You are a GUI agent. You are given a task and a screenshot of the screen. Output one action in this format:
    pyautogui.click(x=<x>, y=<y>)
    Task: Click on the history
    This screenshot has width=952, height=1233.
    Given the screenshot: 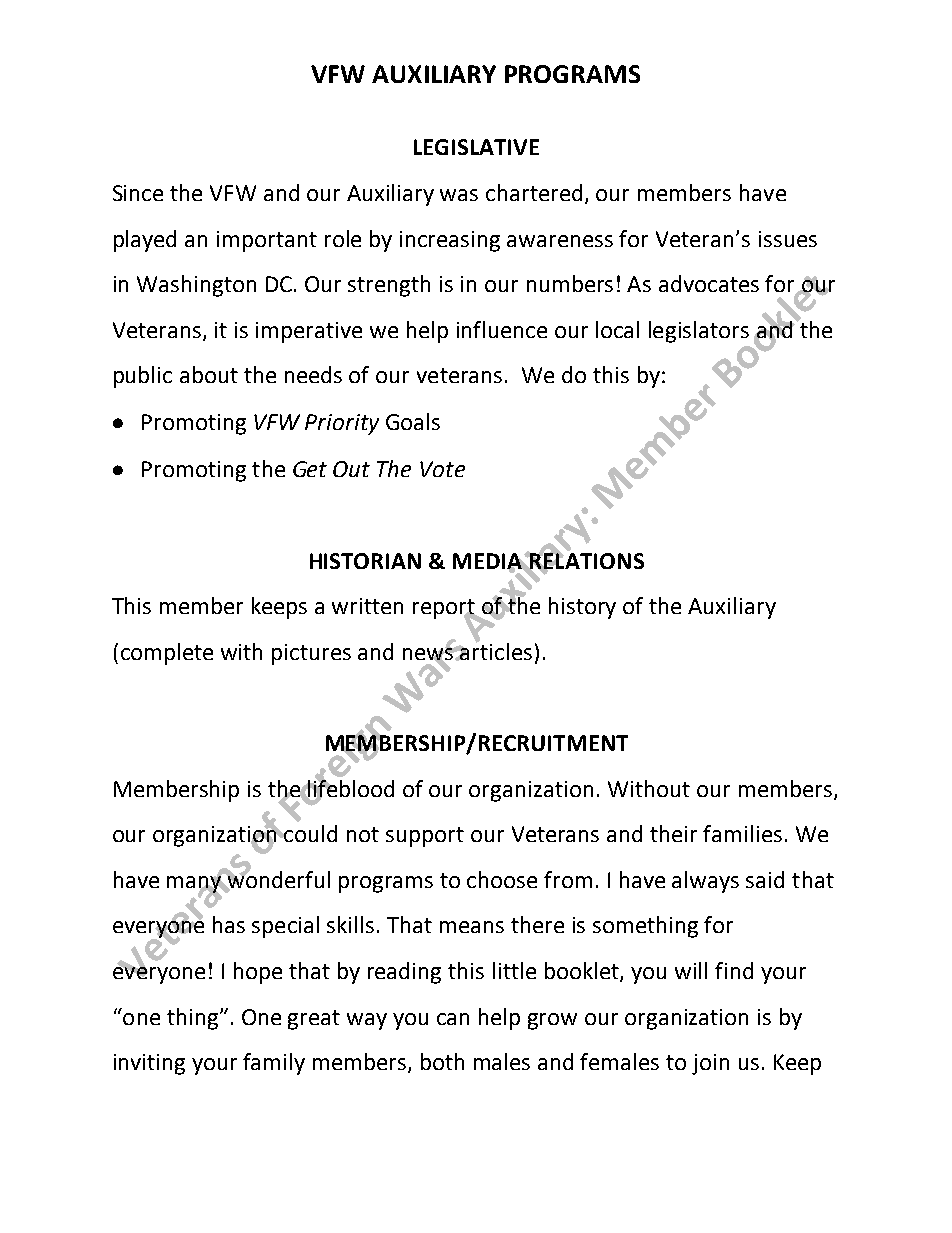 What is the action you would take?
    pyautogui.click(x=582, y=608)
